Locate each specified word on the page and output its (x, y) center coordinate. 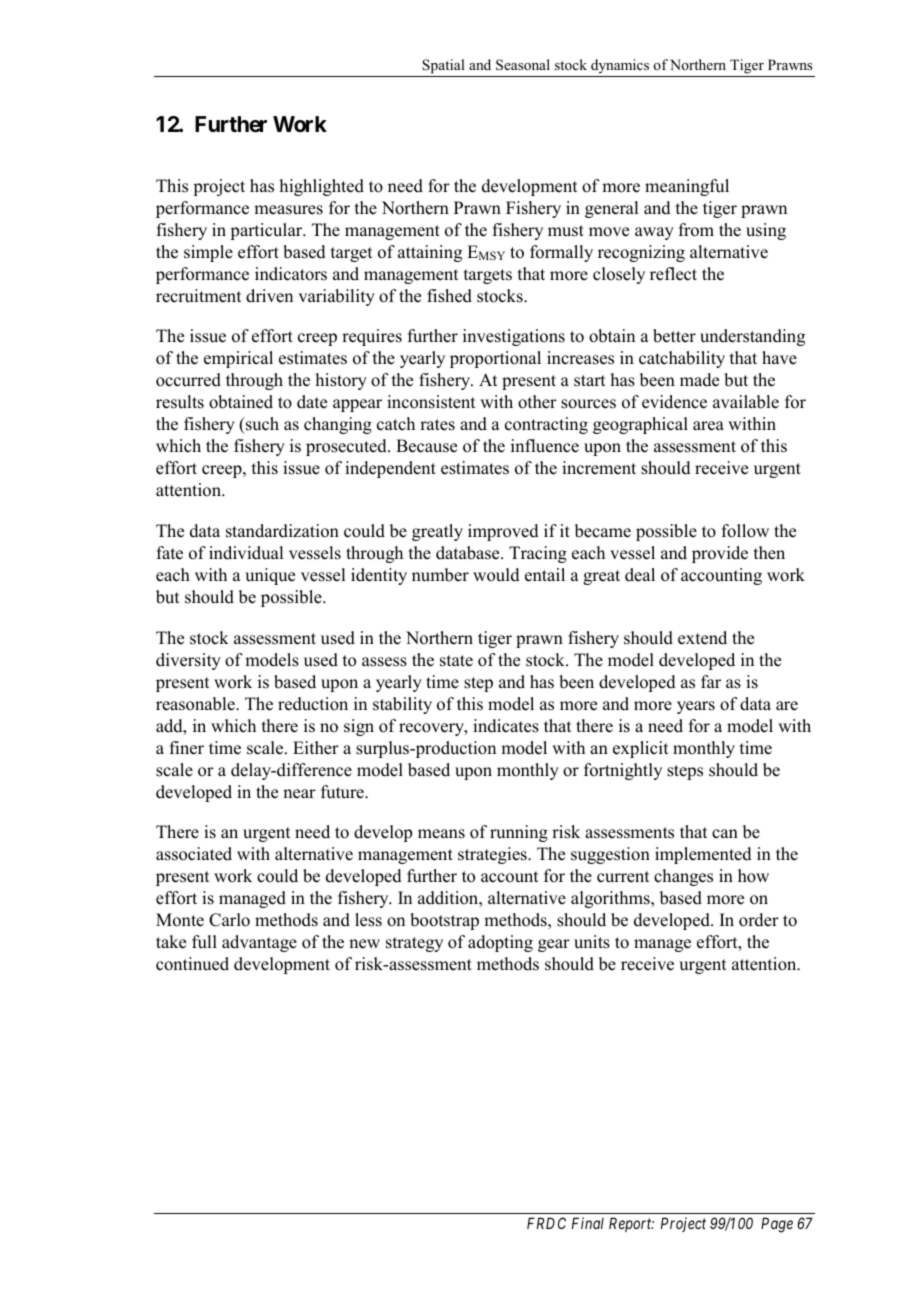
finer (187, 748)
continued (192, 964)
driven (269, 296)
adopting (500, 943)
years (696, 707)
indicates (506, 726)
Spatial (443, 66)
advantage (259, 943)
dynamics (620, 66)
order (759, 920)
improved (503, 532)
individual (246, 553)
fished (449, 296)
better (674, 336)
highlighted (322, 187)
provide (720, 554)
